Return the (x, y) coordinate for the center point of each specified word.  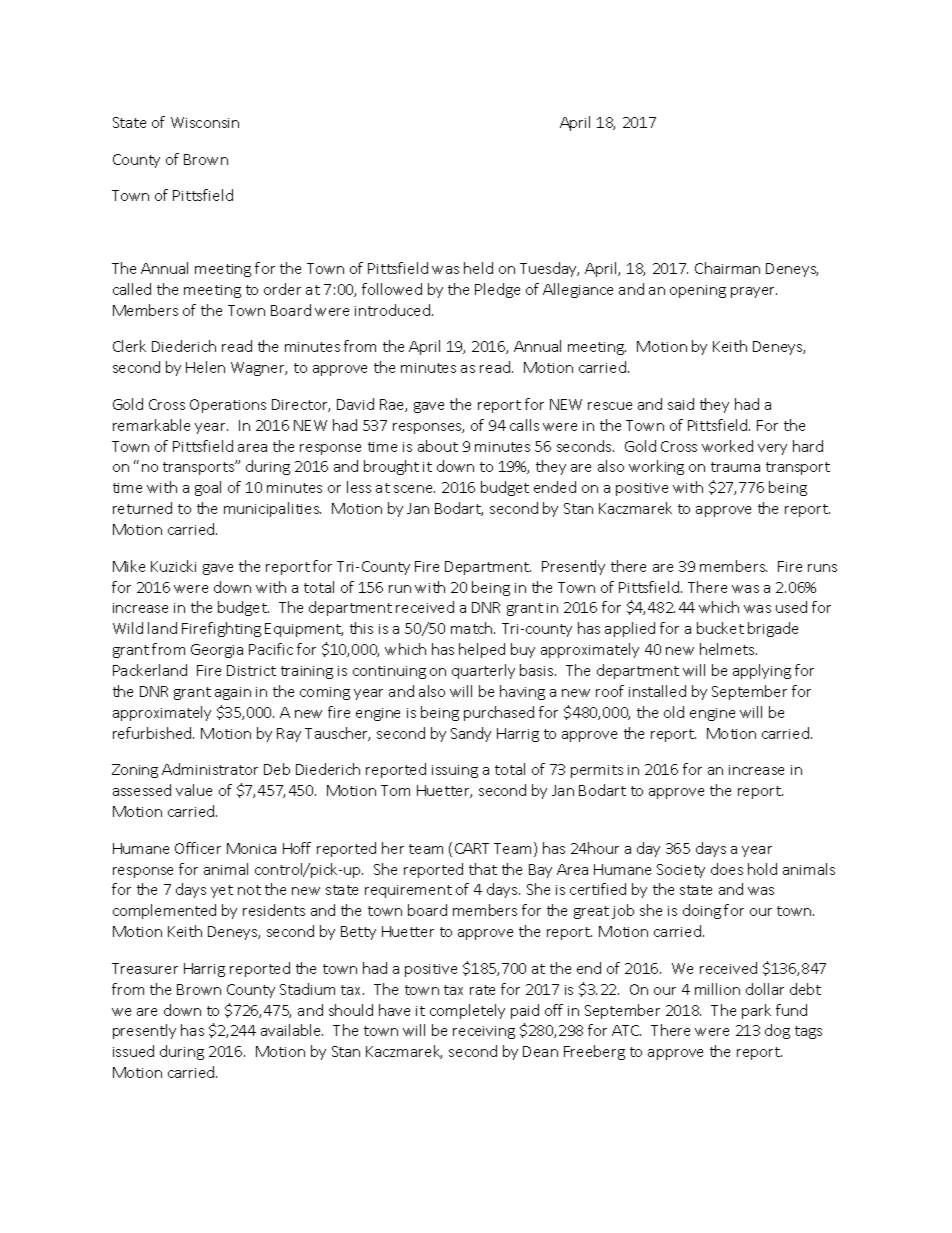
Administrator (210, 769)
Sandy (471, 734)
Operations (228, 406)
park (756, 1011)
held (478, 268)
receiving (484, 1032)
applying (762, 671)
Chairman (727, 268)
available (292, 1030)
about (438, 446)
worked (727, 446)
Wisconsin (205, 122)
